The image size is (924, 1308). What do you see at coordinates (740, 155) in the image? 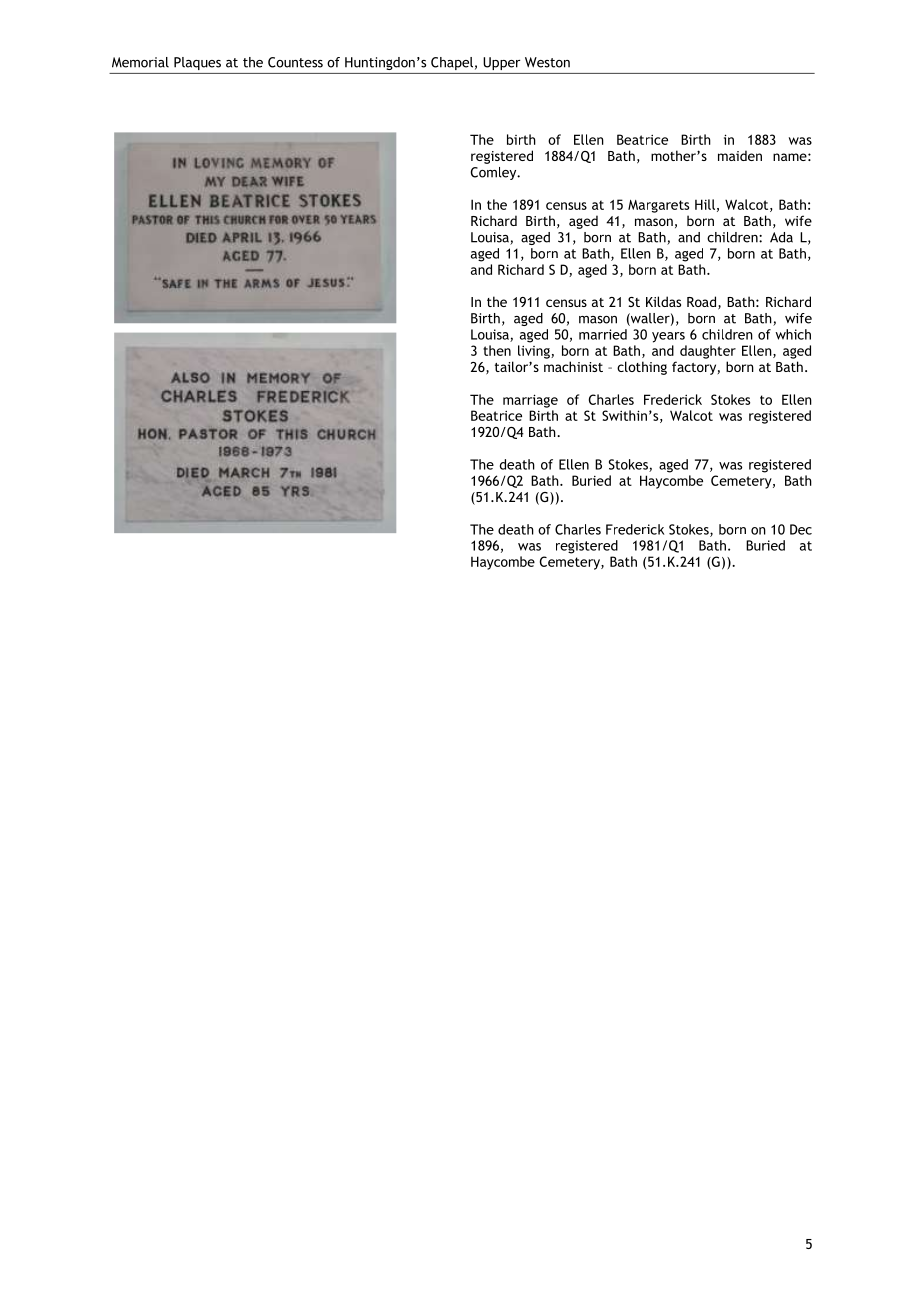
I see `maiden` at bounding box center [740, 155].
